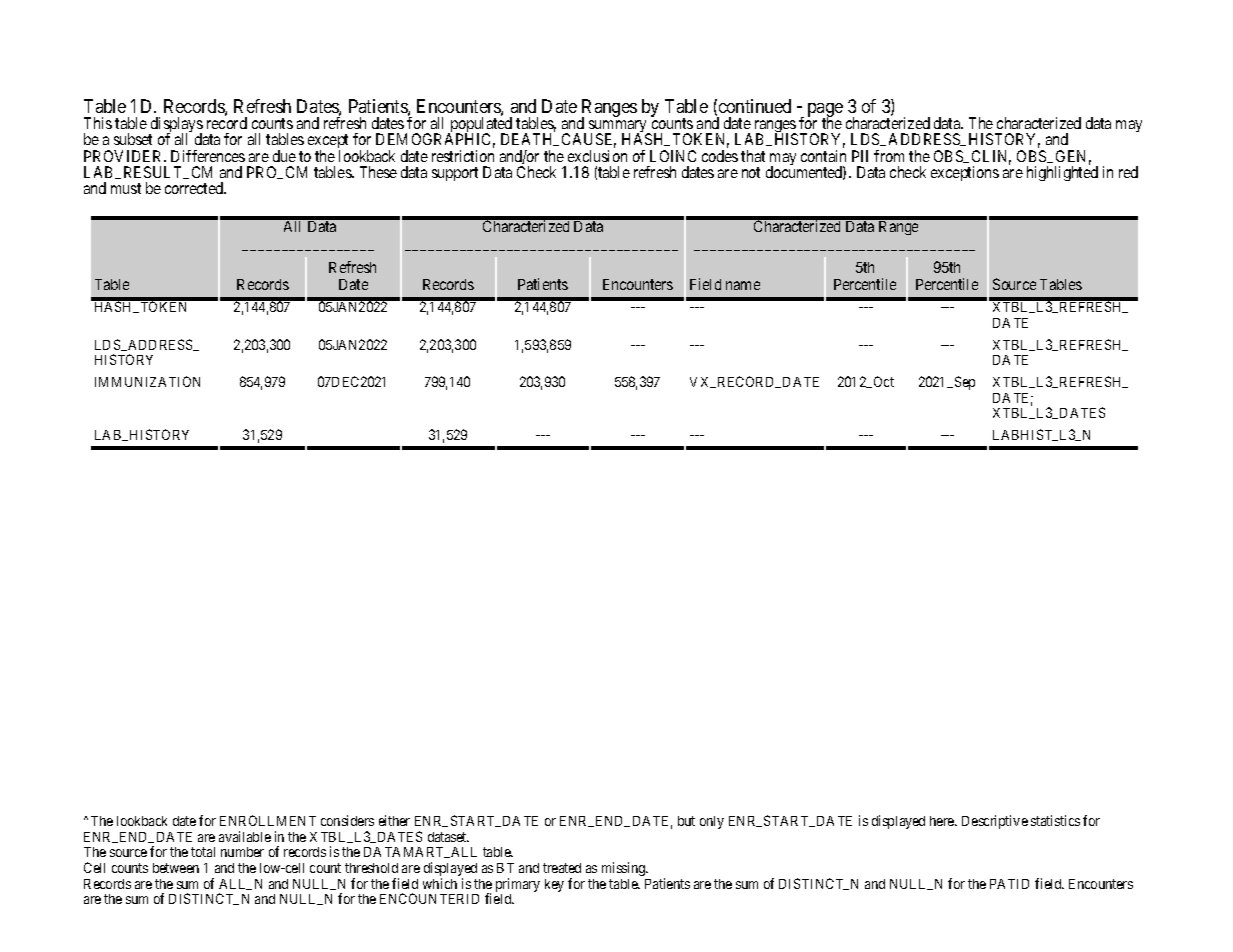 The height and width of the image is (952, 1233). What do you see at coordinates (147, 381) in the image?
I see `IMMUNIZATION` at bounding box center [147, 381].
